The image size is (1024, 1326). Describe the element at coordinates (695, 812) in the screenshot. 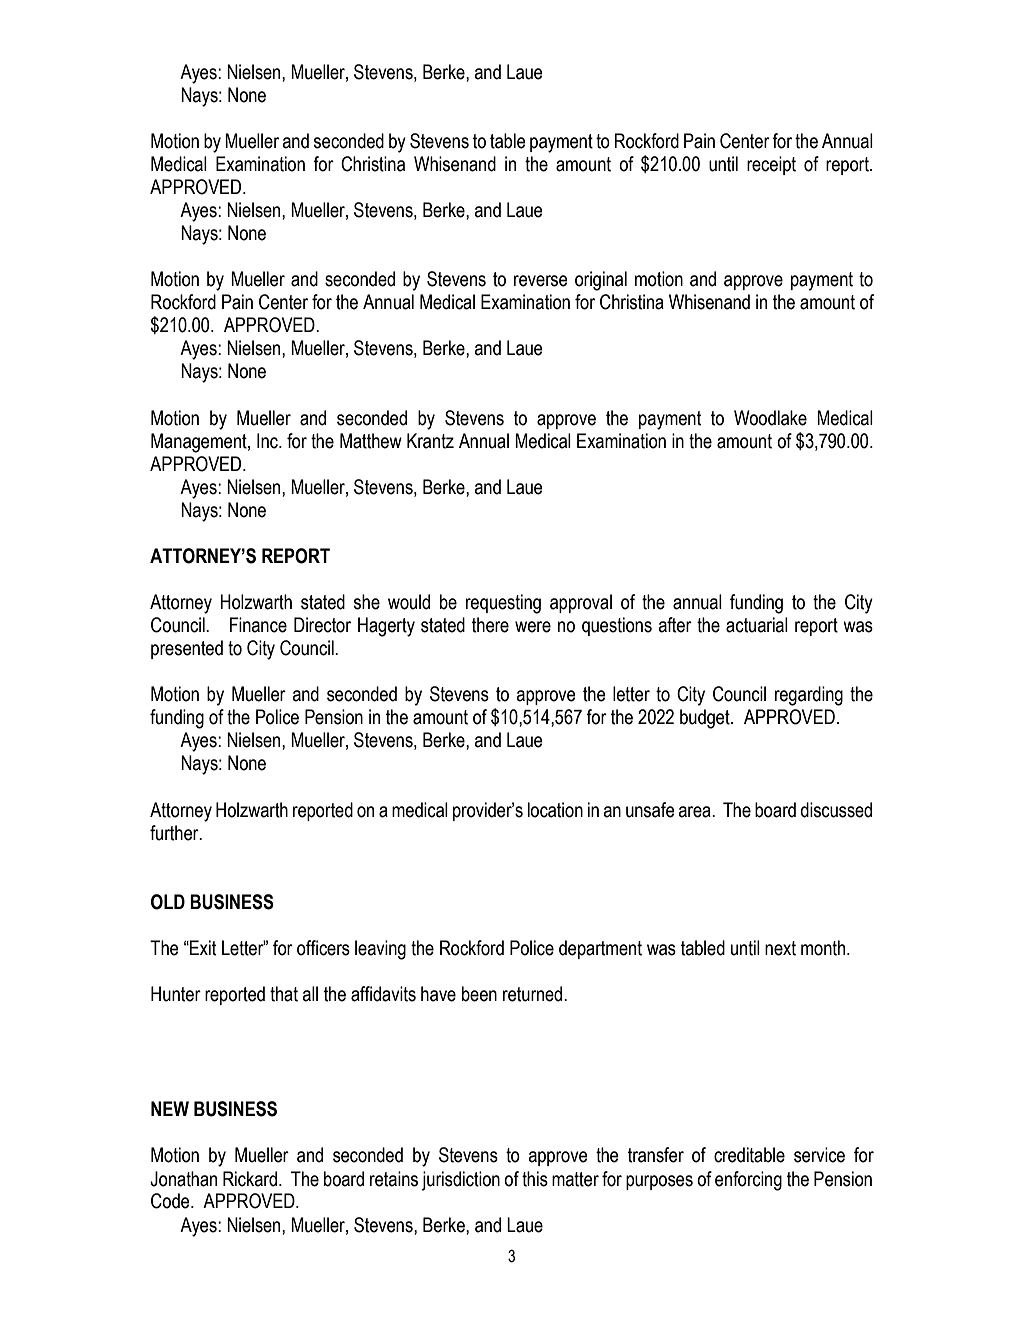

I see `area` at that location.
